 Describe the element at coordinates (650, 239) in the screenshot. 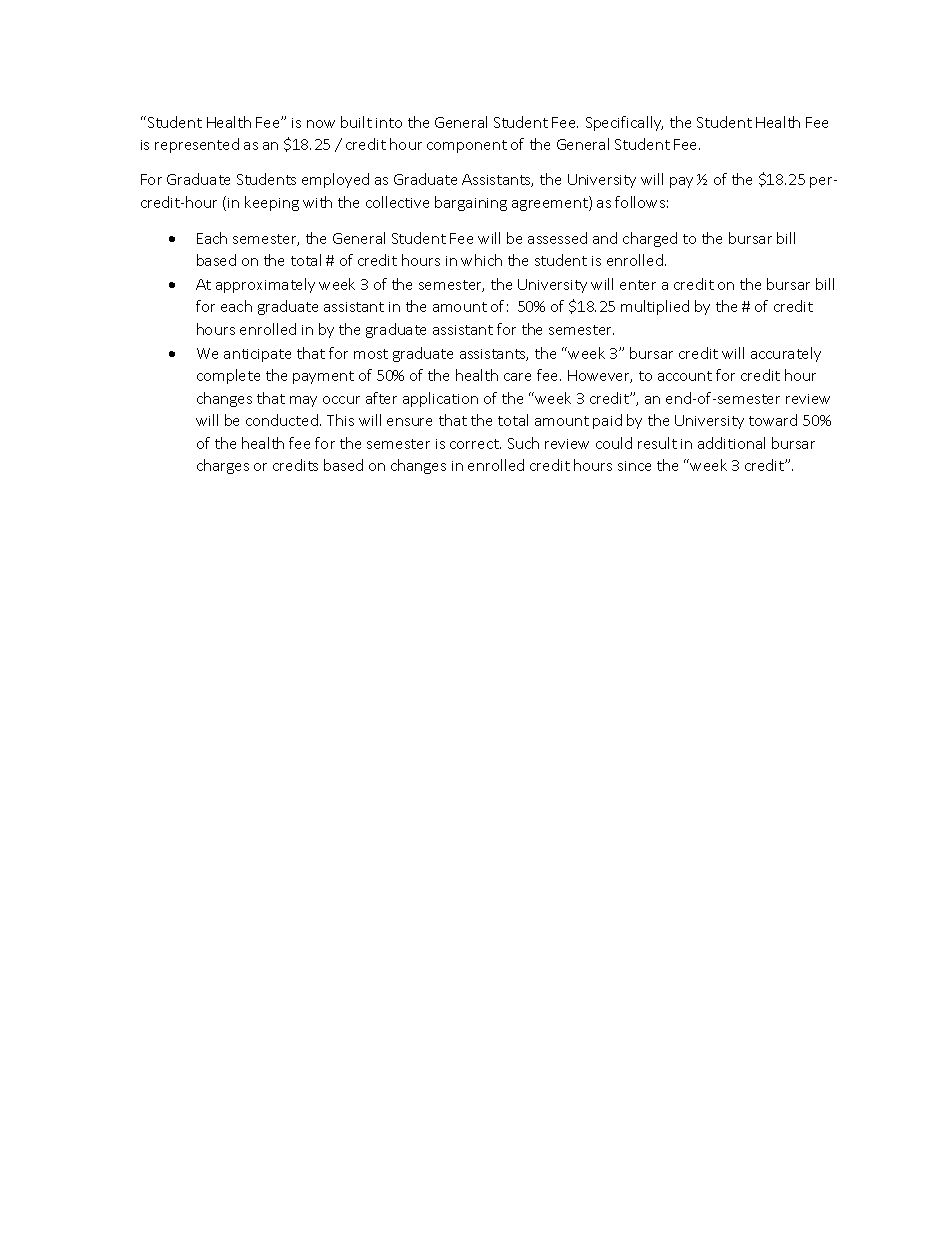

I see `charged` at that location.
